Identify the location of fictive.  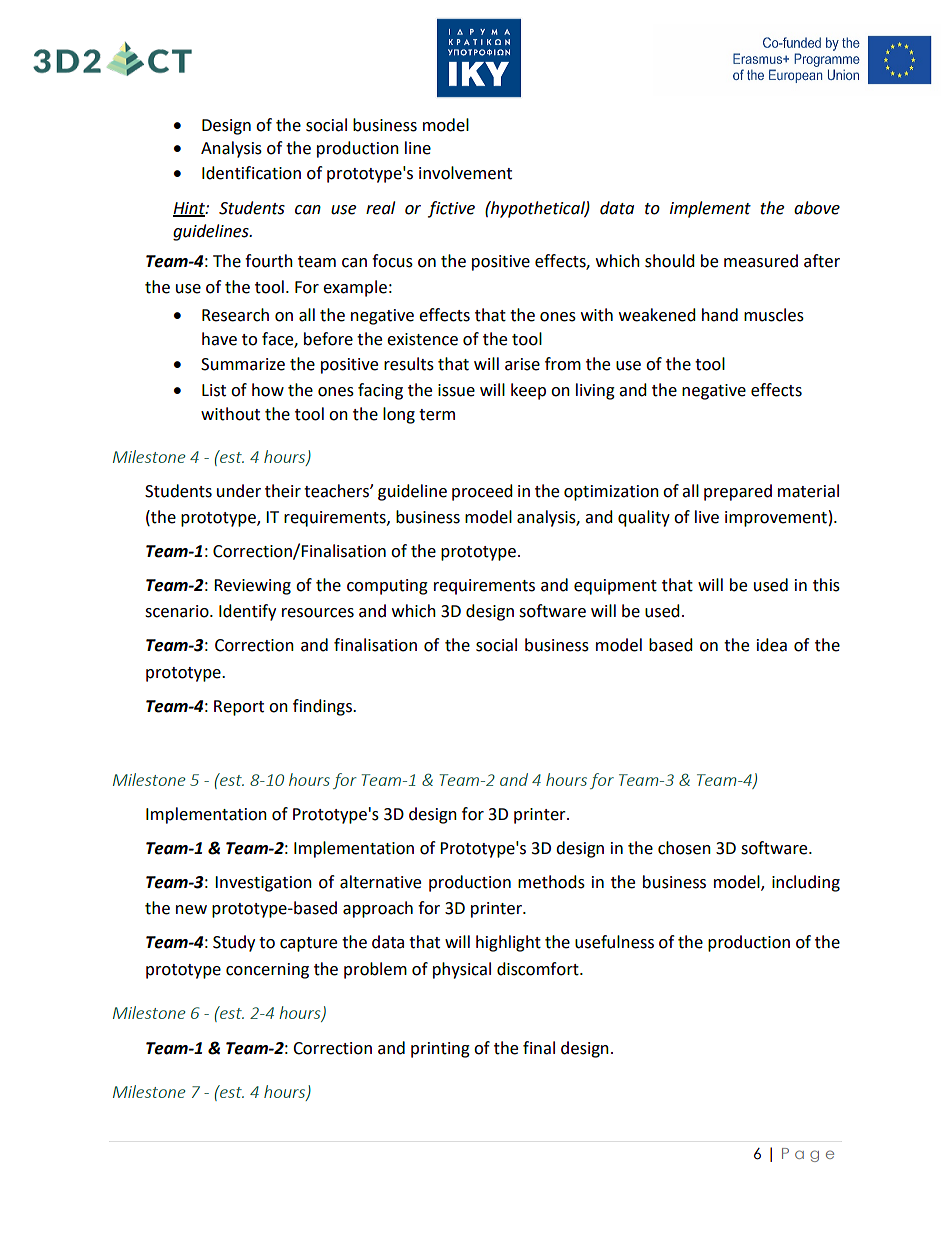
(451, 209).
